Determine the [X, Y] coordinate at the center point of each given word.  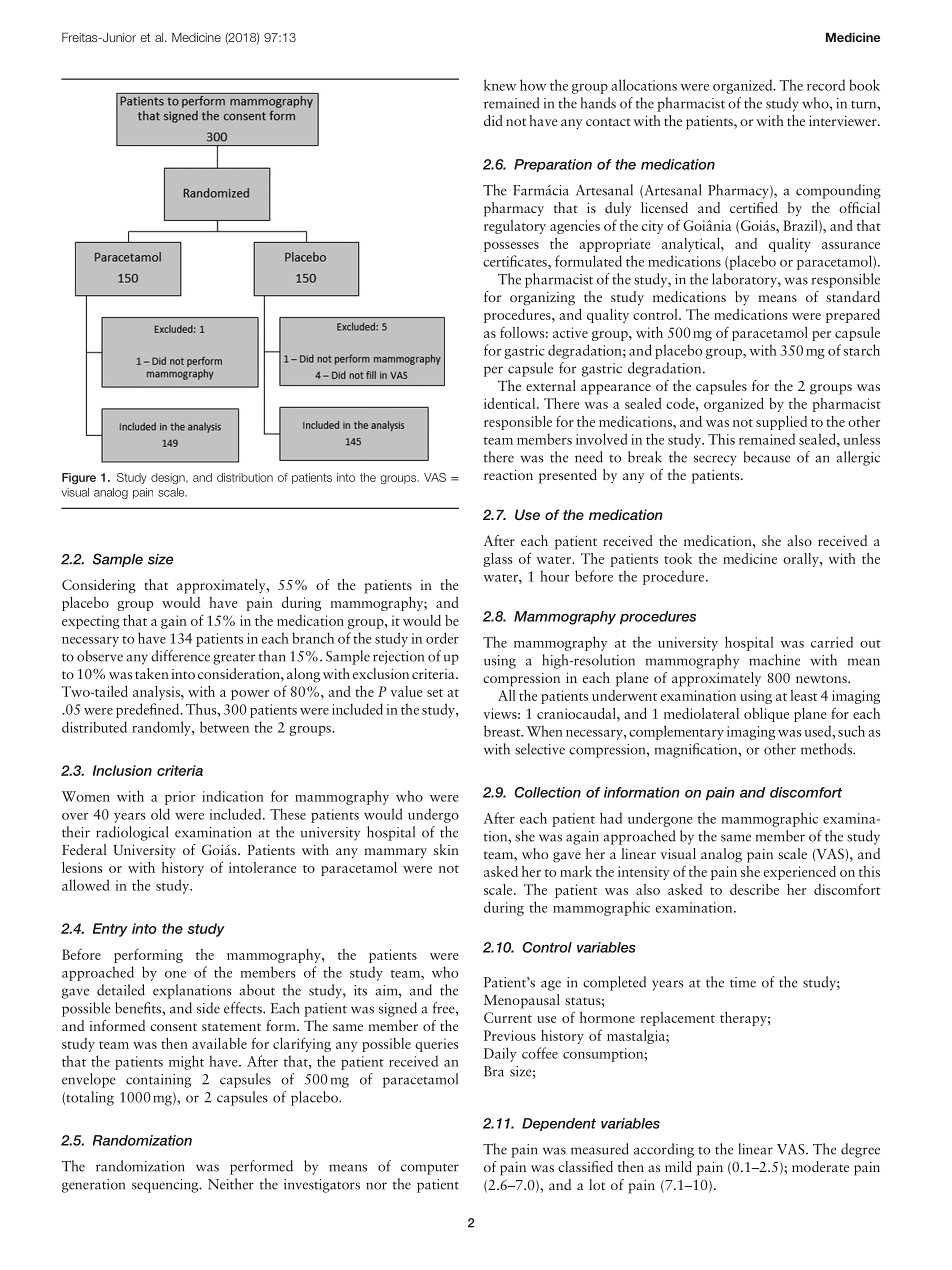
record [826, 85]
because [767, 457]
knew [500, 85]
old [160, 814]
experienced [800, 873]
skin [446, 849]
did [493, 120]
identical [511, 403]
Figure [79, 478]
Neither [231, 1184]
